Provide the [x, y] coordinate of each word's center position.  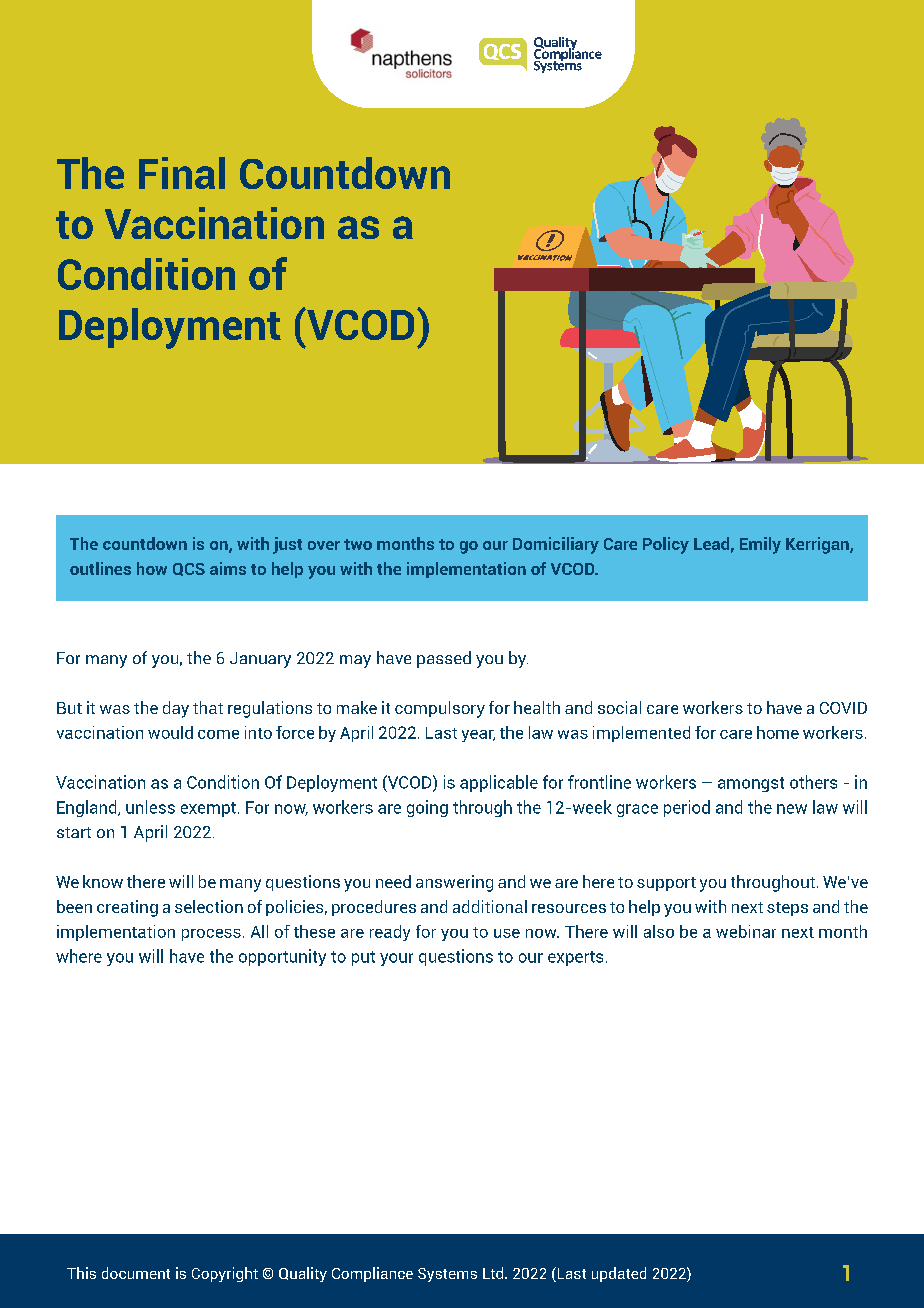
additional [490, 906]
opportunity [282, 957]
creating [127, 908]
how [152, 568]
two [358, 544]
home [778, 732]
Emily [760, 545]
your [396, 959]
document [136, 1273]
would [170, 732]
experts [575, 958]
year [478, 736]
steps [787, 909]
